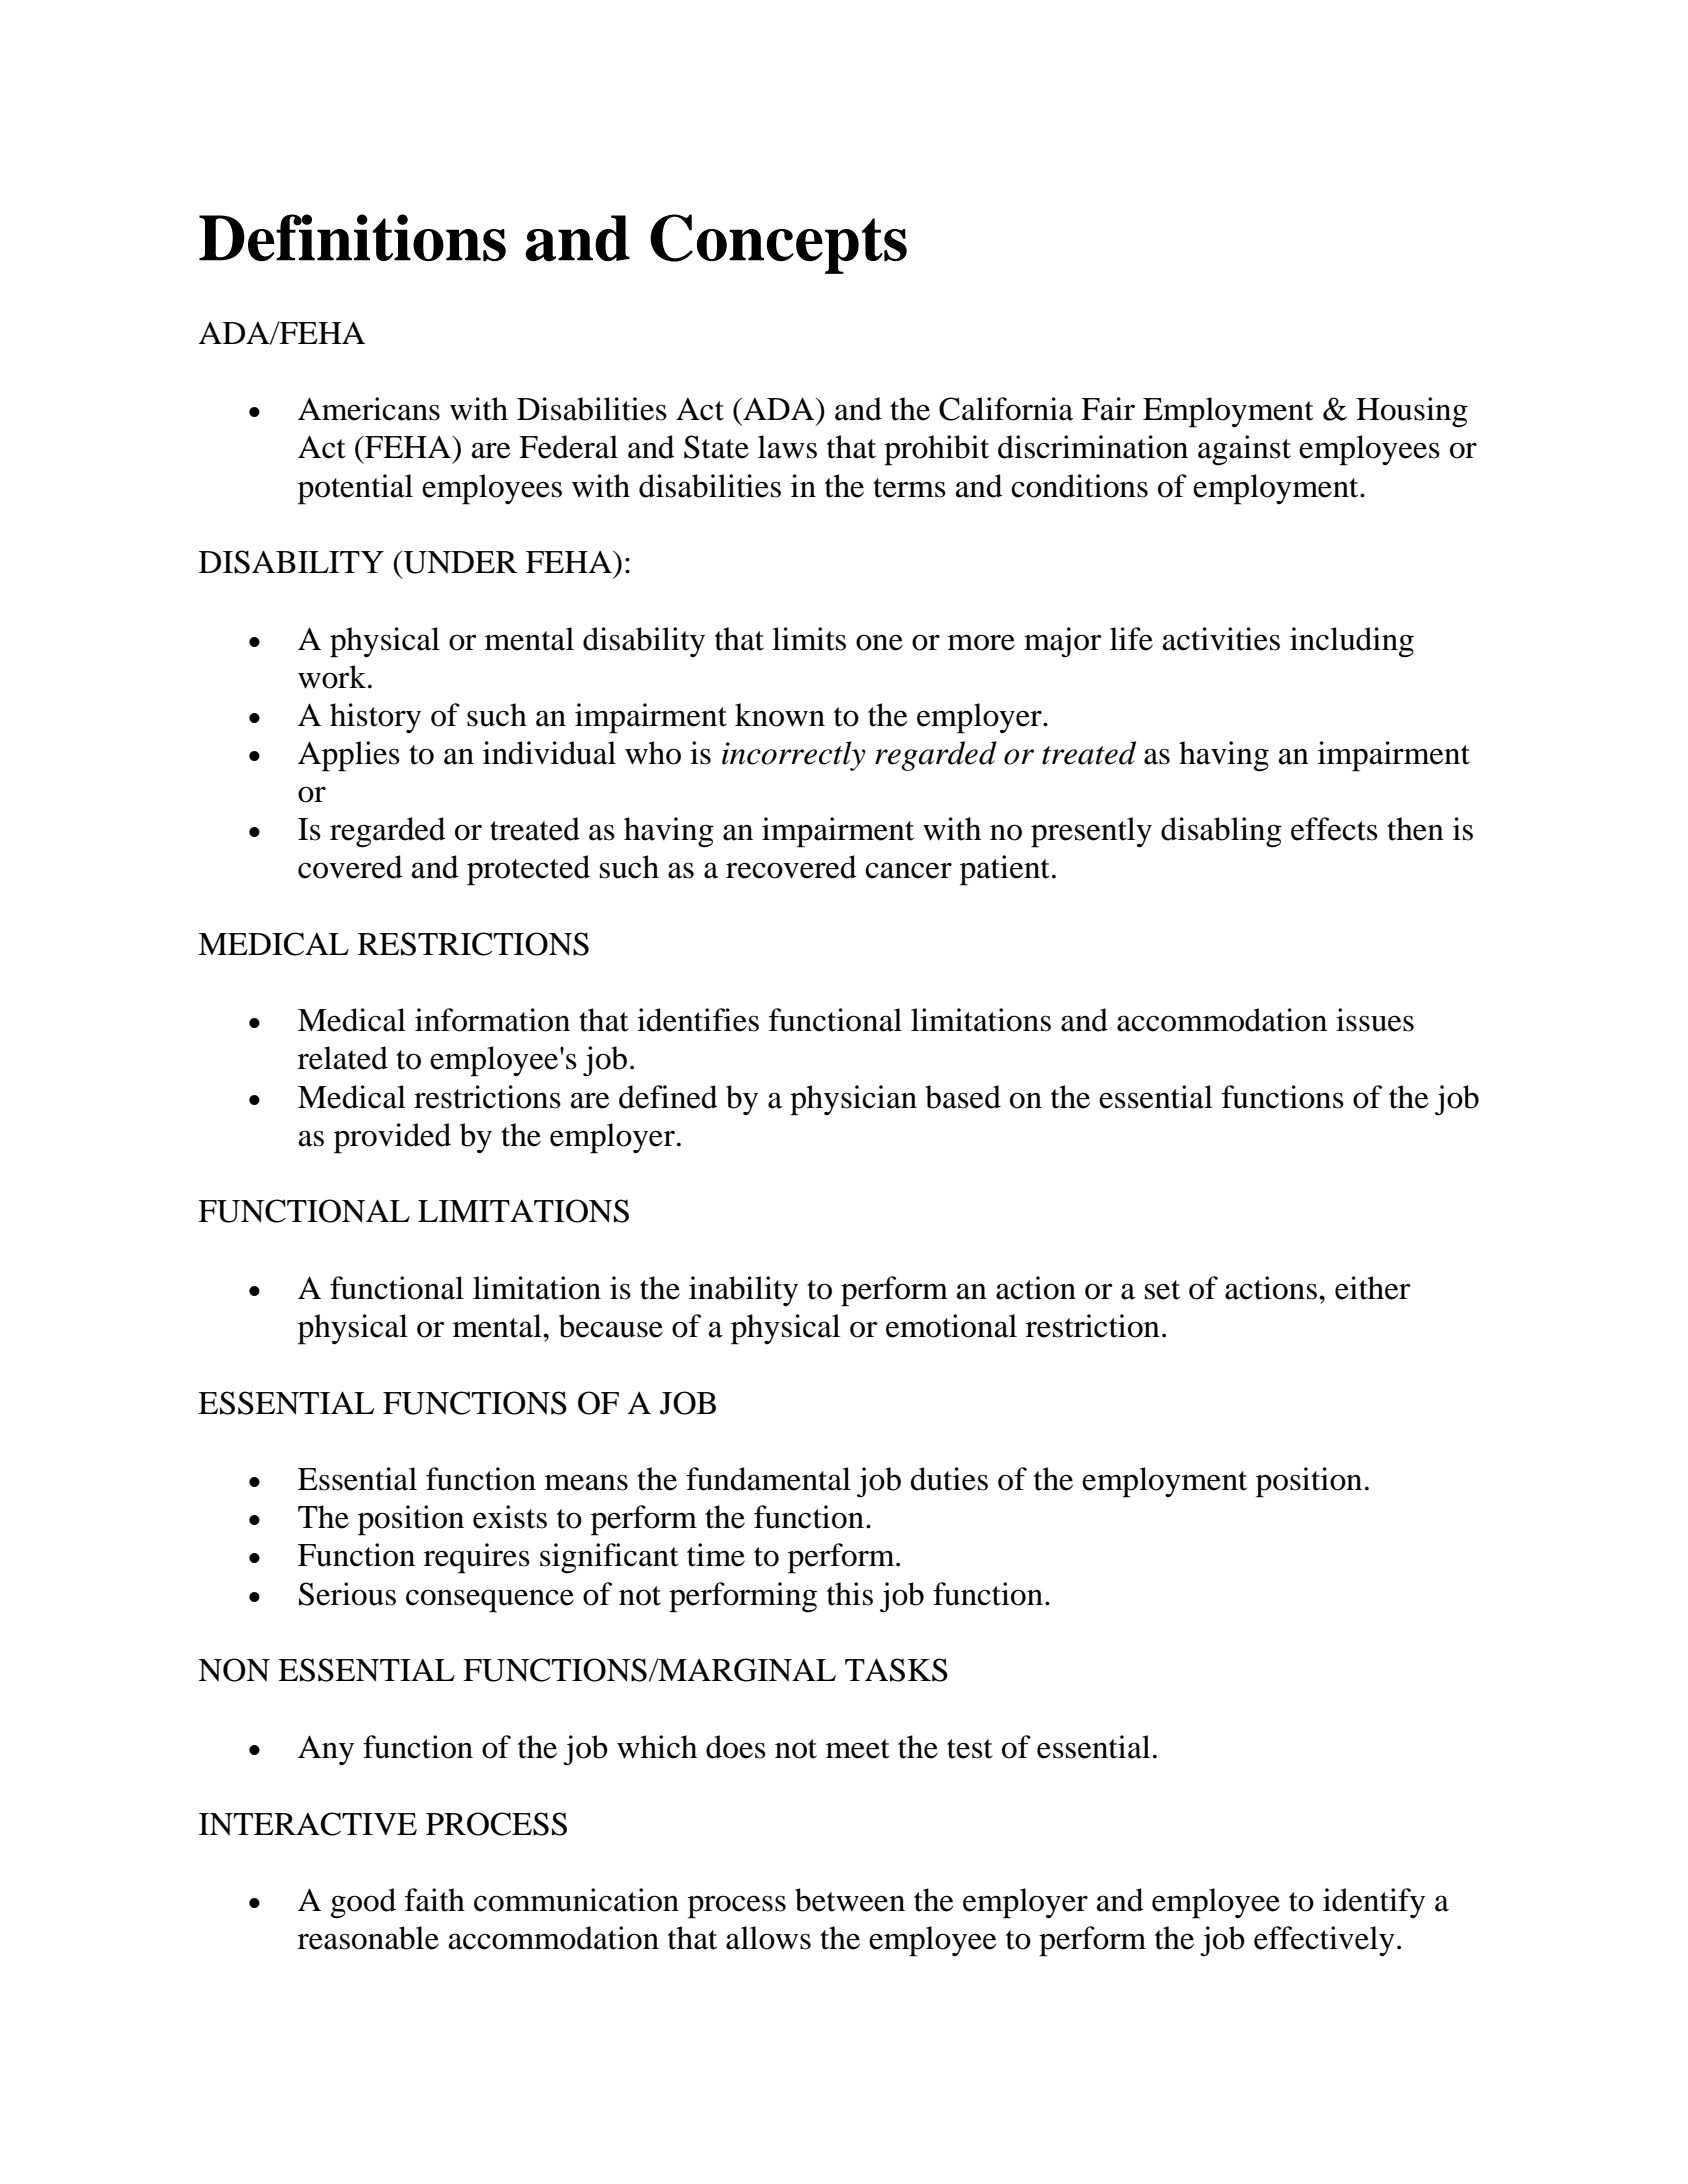 The width and height of the screenshot is (1688, 2184). What do you see at coordinates (492, 1020) in the screenshot?
I see `information` at bounding box center [492, 1020].
